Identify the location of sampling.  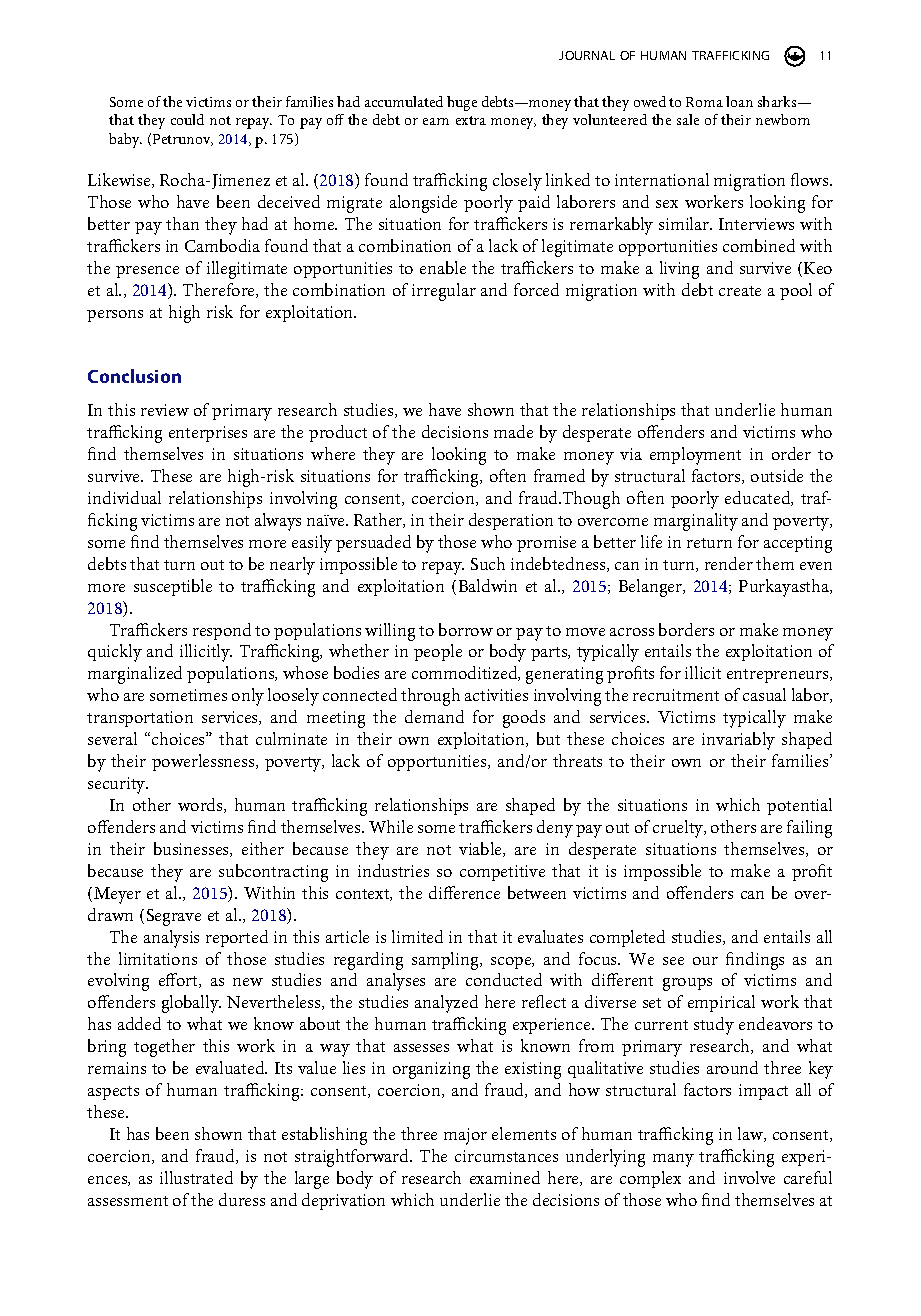
(447, 961).
